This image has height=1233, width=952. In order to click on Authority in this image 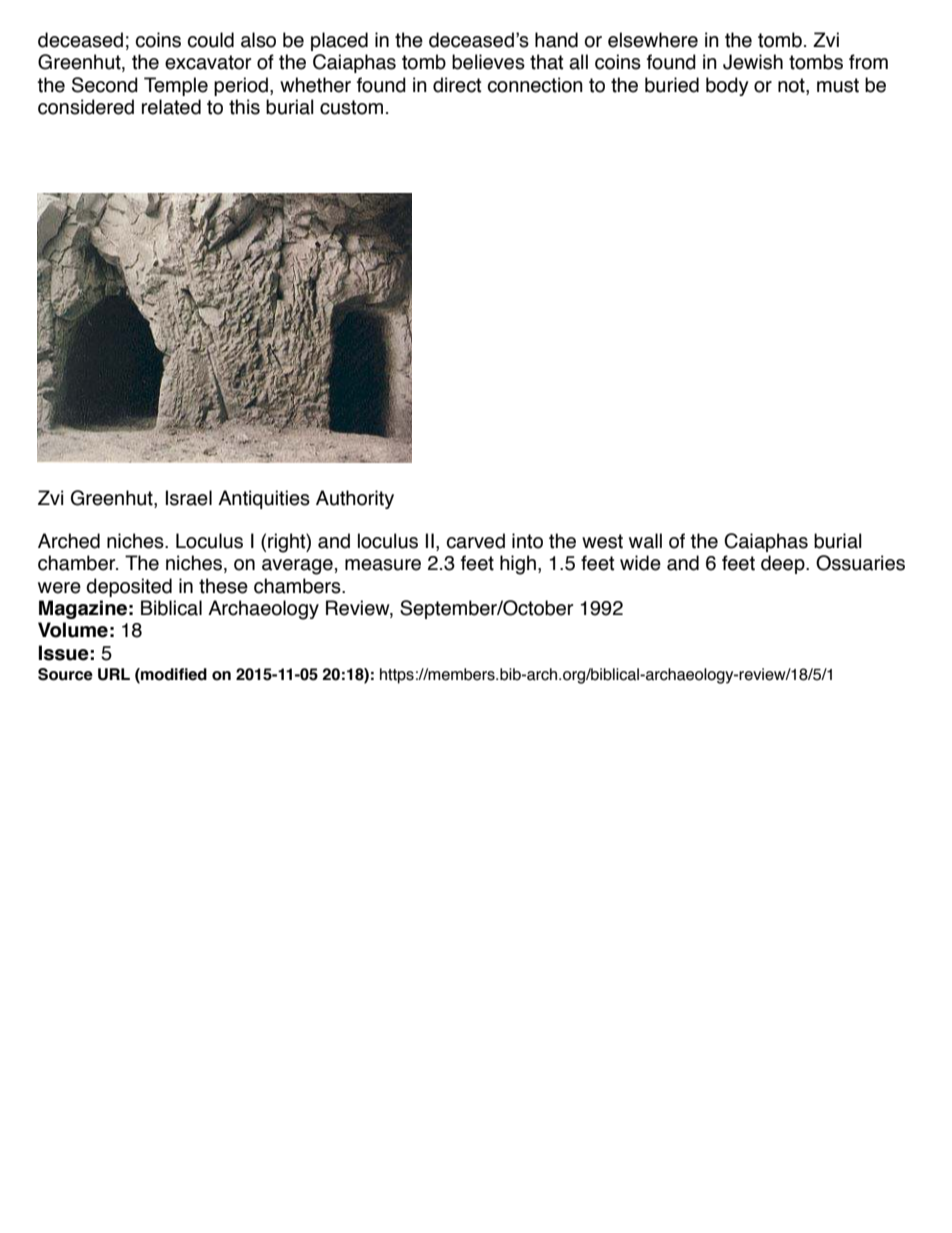, I will do `click(355, 499)`.
